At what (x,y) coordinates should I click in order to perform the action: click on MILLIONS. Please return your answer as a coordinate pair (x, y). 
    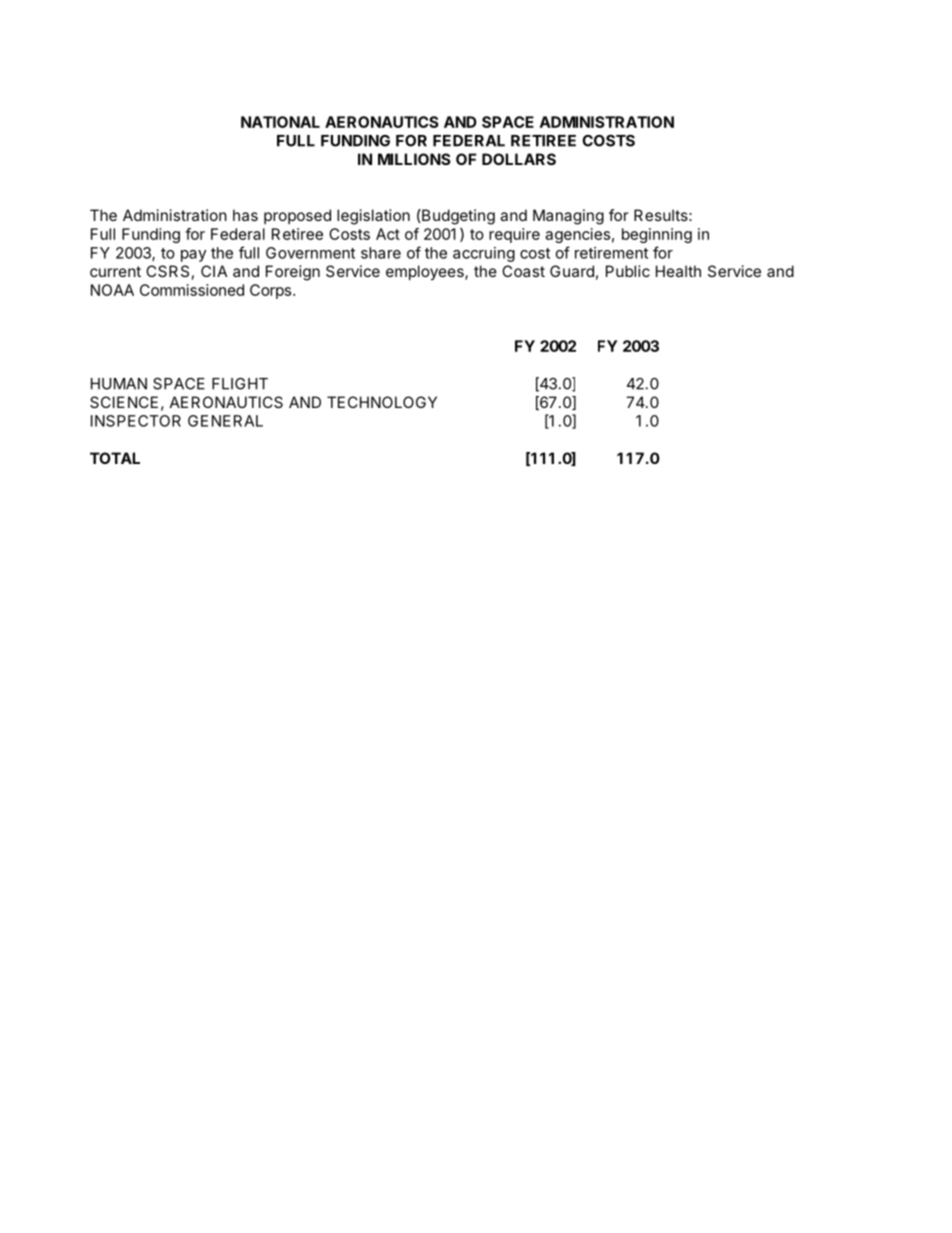
    Looking at the image, I should click on (414, 159).
